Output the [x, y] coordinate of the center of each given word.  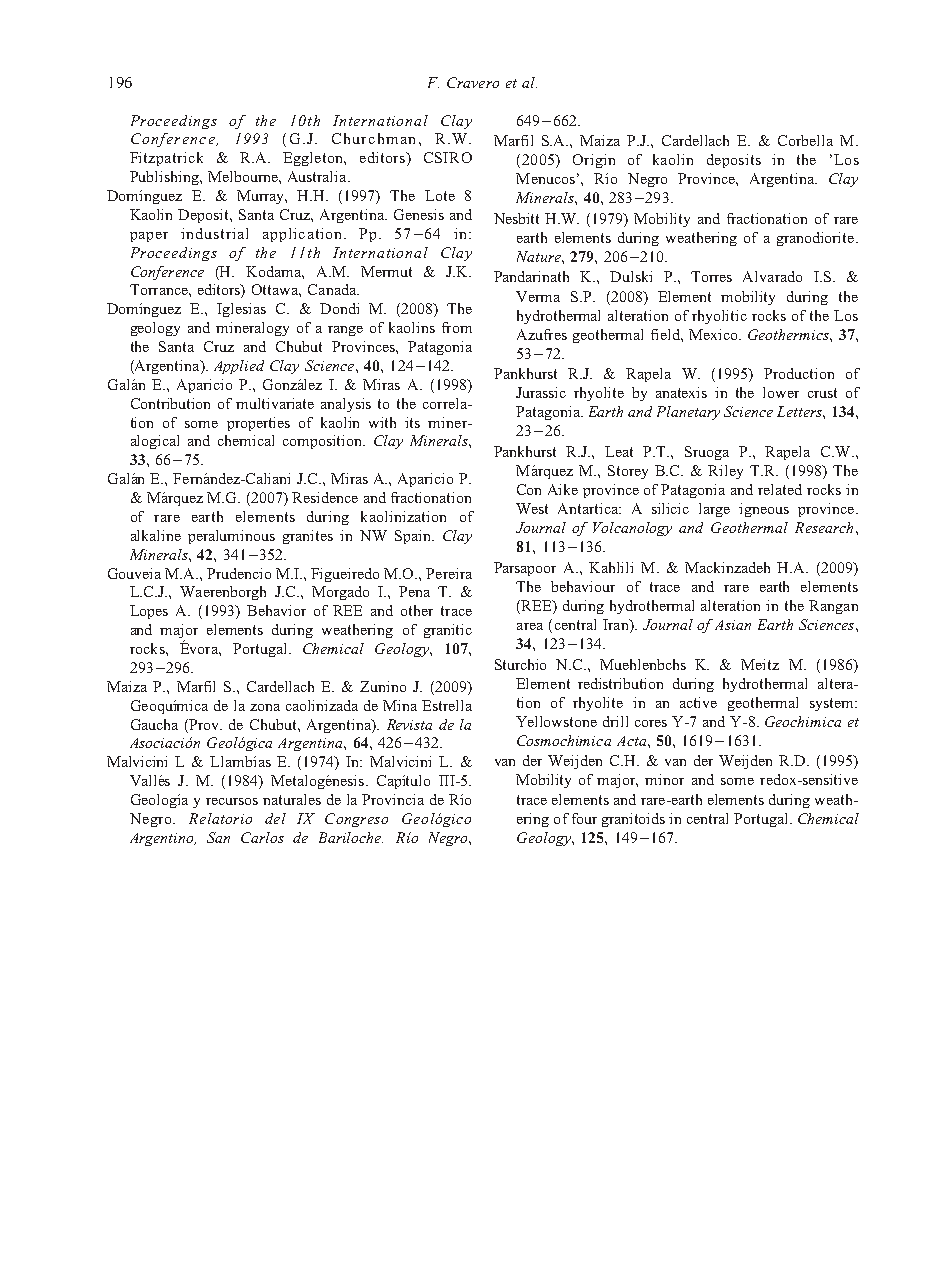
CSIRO [448, 157]
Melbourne [244, 176]
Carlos [262, 837]
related [780, 489]
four [584, 818]
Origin [594, 161]
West [532, 508]
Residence [325, 497]
